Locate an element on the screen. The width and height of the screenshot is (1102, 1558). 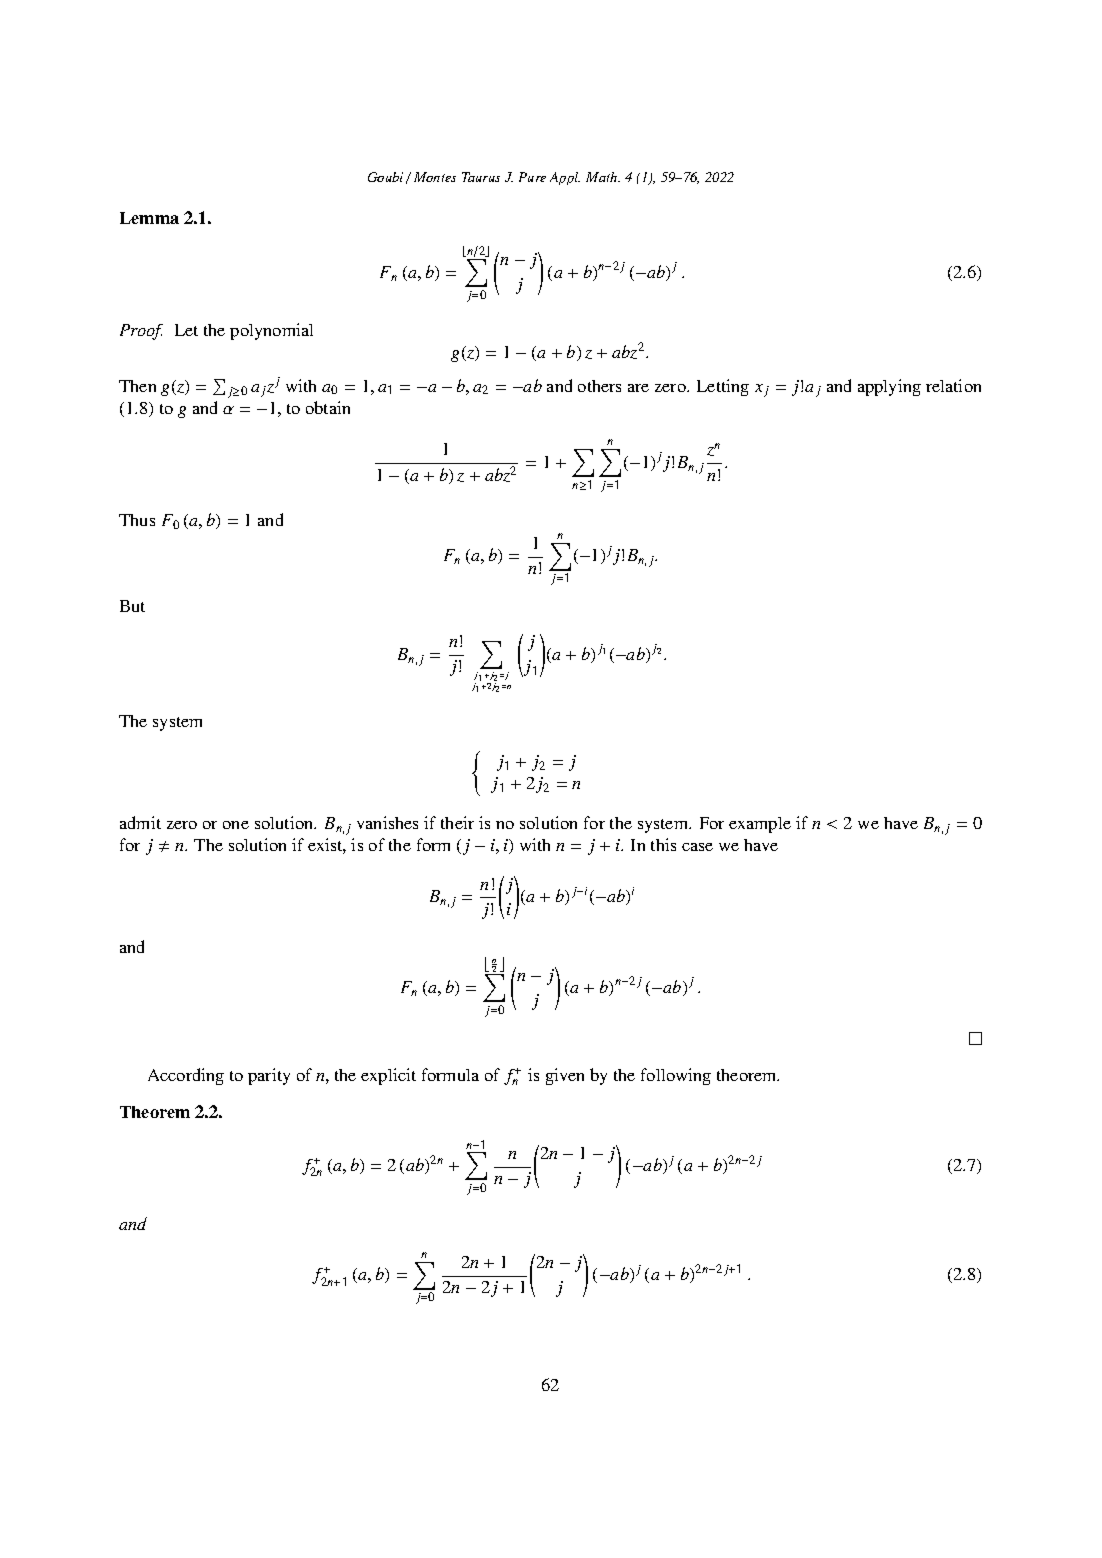
case is located at coordinates (697, 847).
